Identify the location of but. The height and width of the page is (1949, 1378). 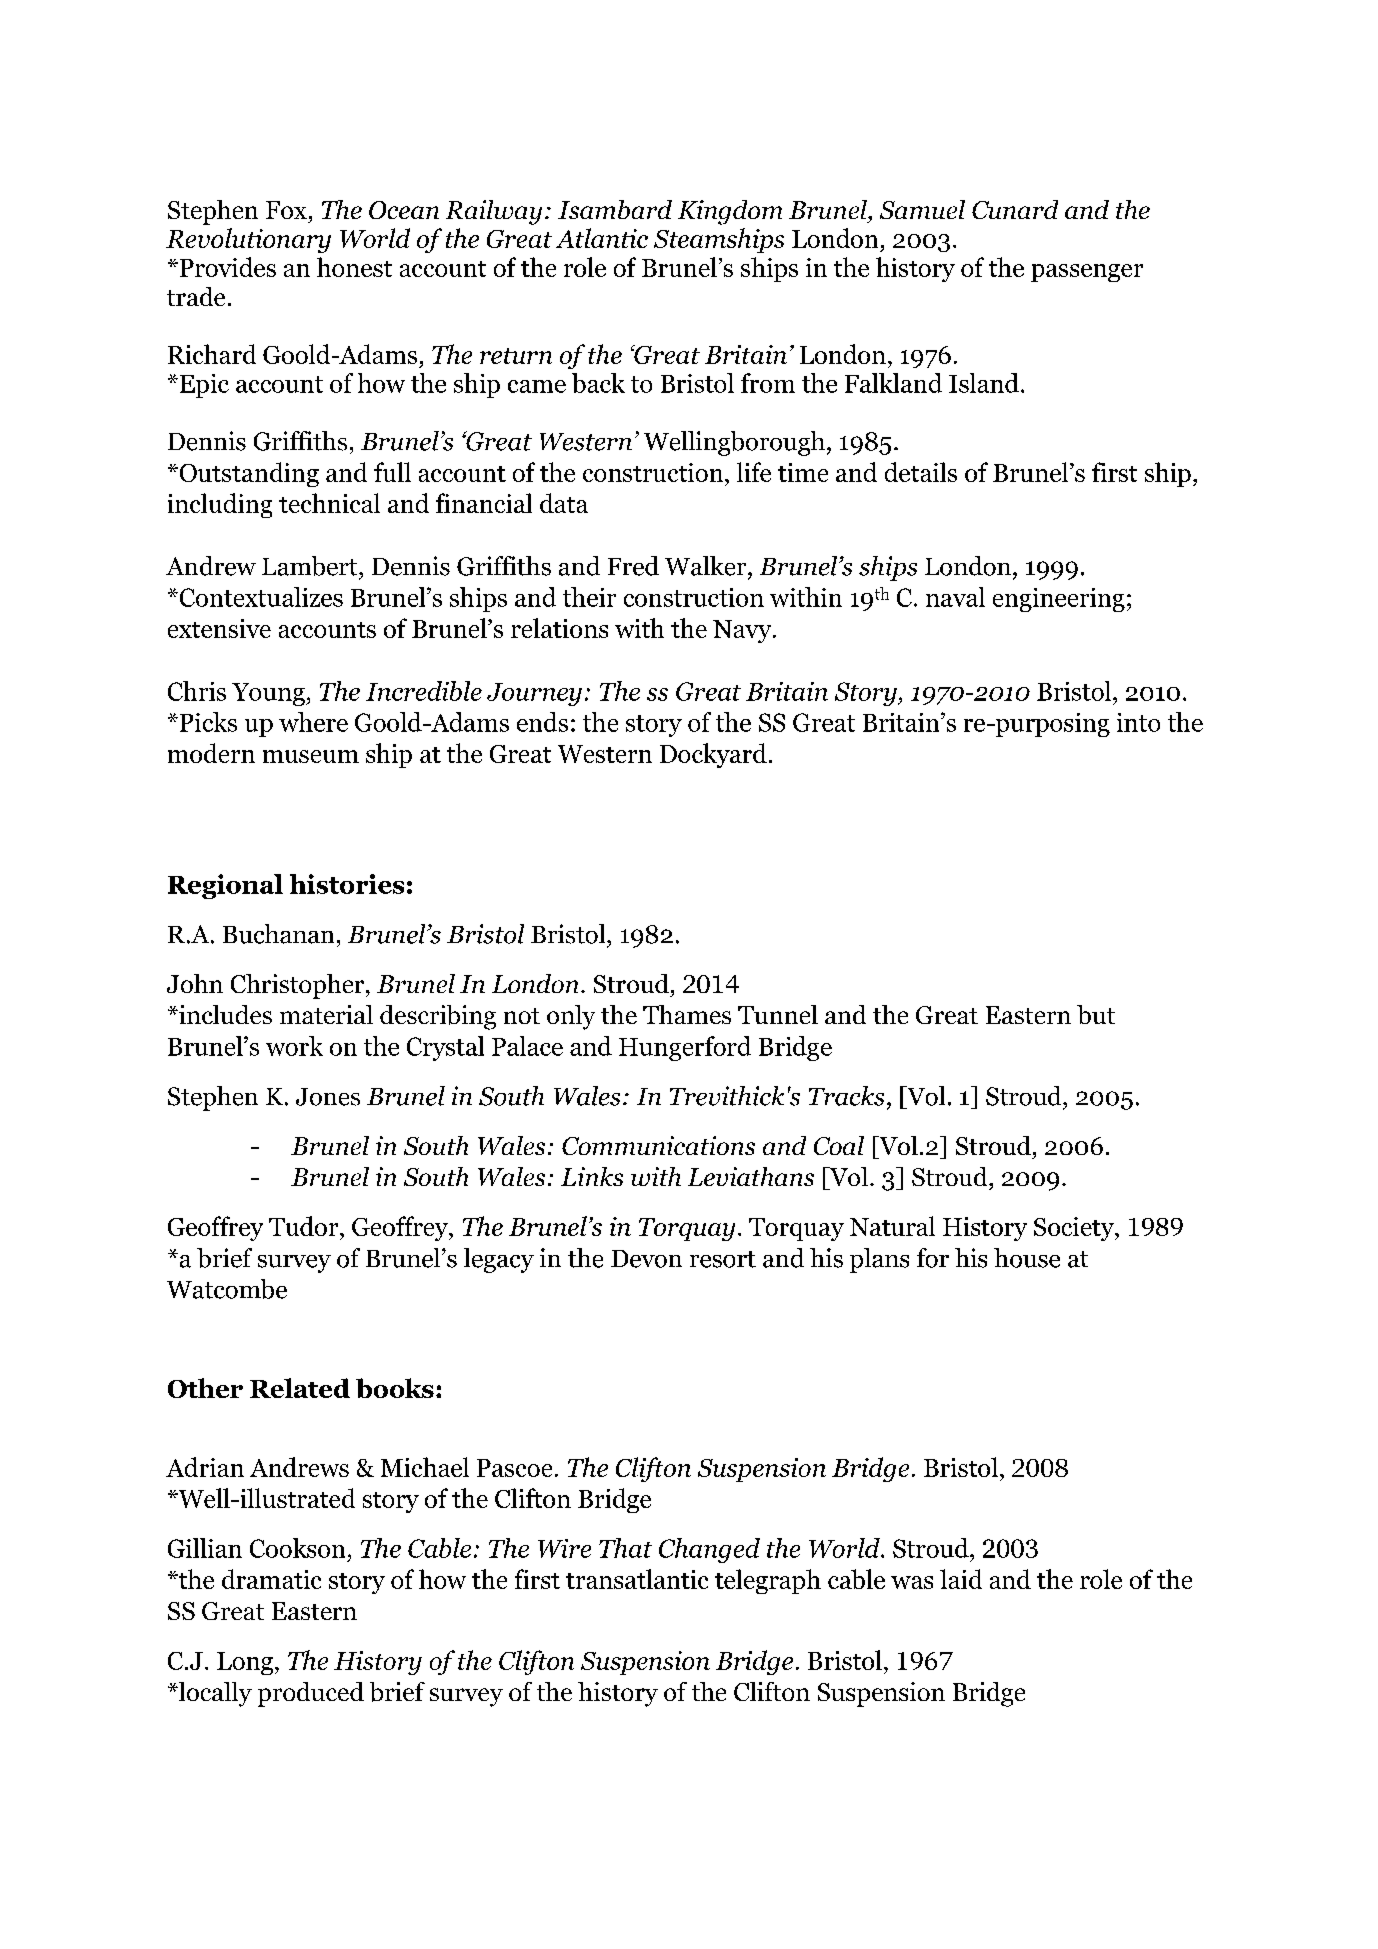
(1096, 1014).
